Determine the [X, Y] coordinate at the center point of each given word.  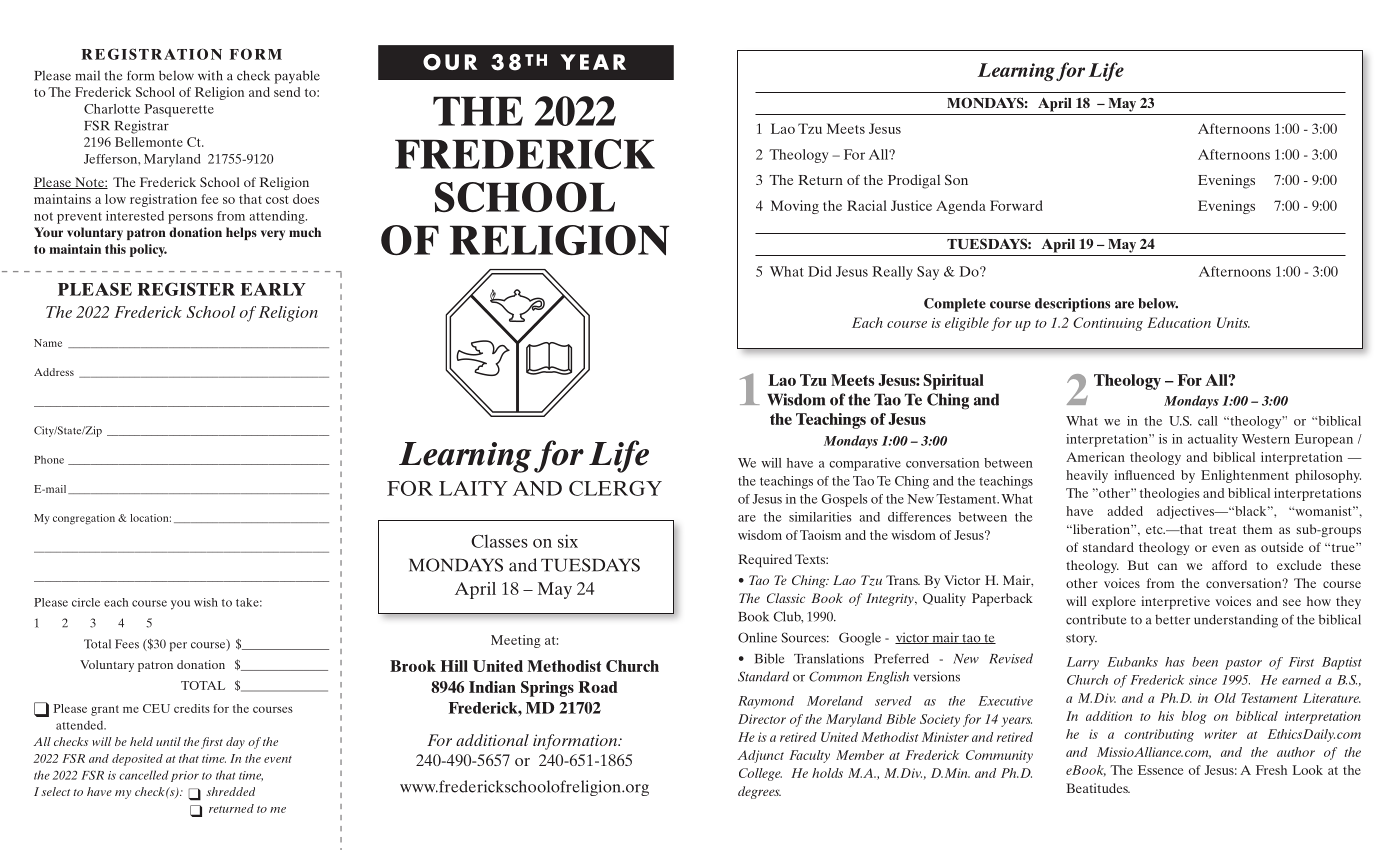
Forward [1016, 205]
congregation [84, 519]
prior [185, 776]
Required [765, 560]
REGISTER [186, 289]
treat [1222, 530]
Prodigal [914, 181]
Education [1179, 322]
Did [820, 271]
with [210, 75]
